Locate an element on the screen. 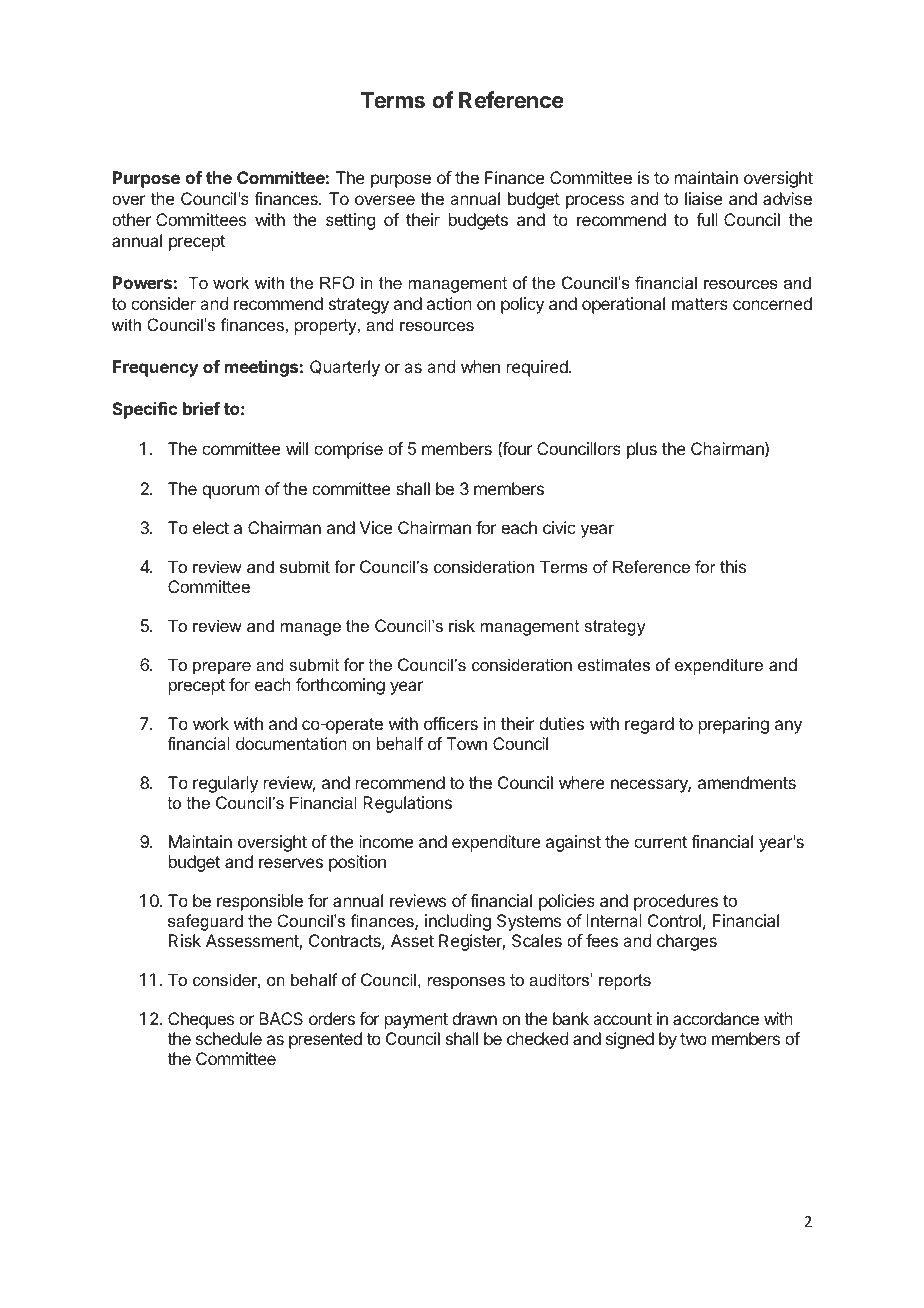 Image resolution: width=924 pixels, height=1308 pixels. full is located at coordinates (707, 219).
